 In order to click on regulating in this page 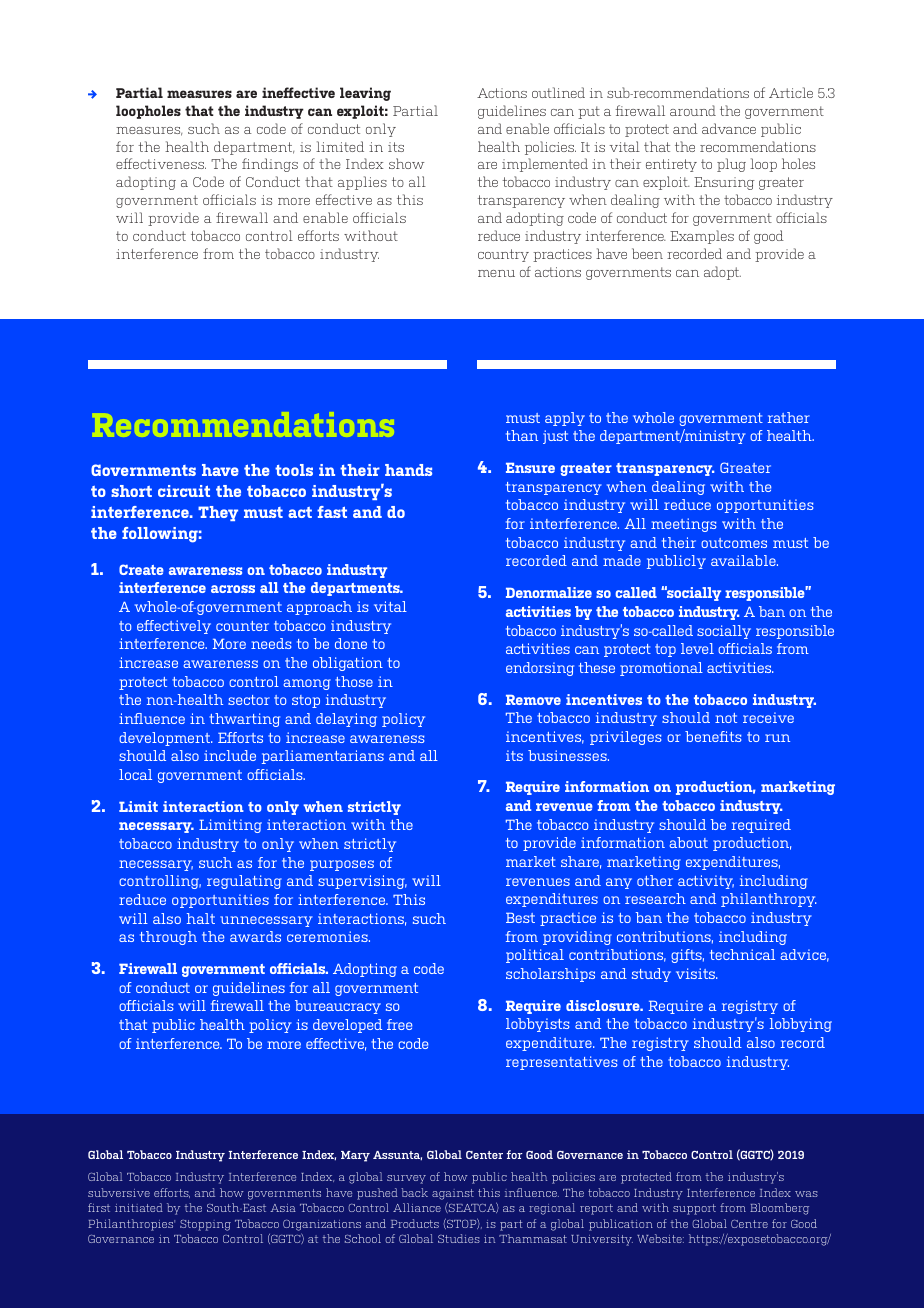, I will do `click(244, 882)`.
